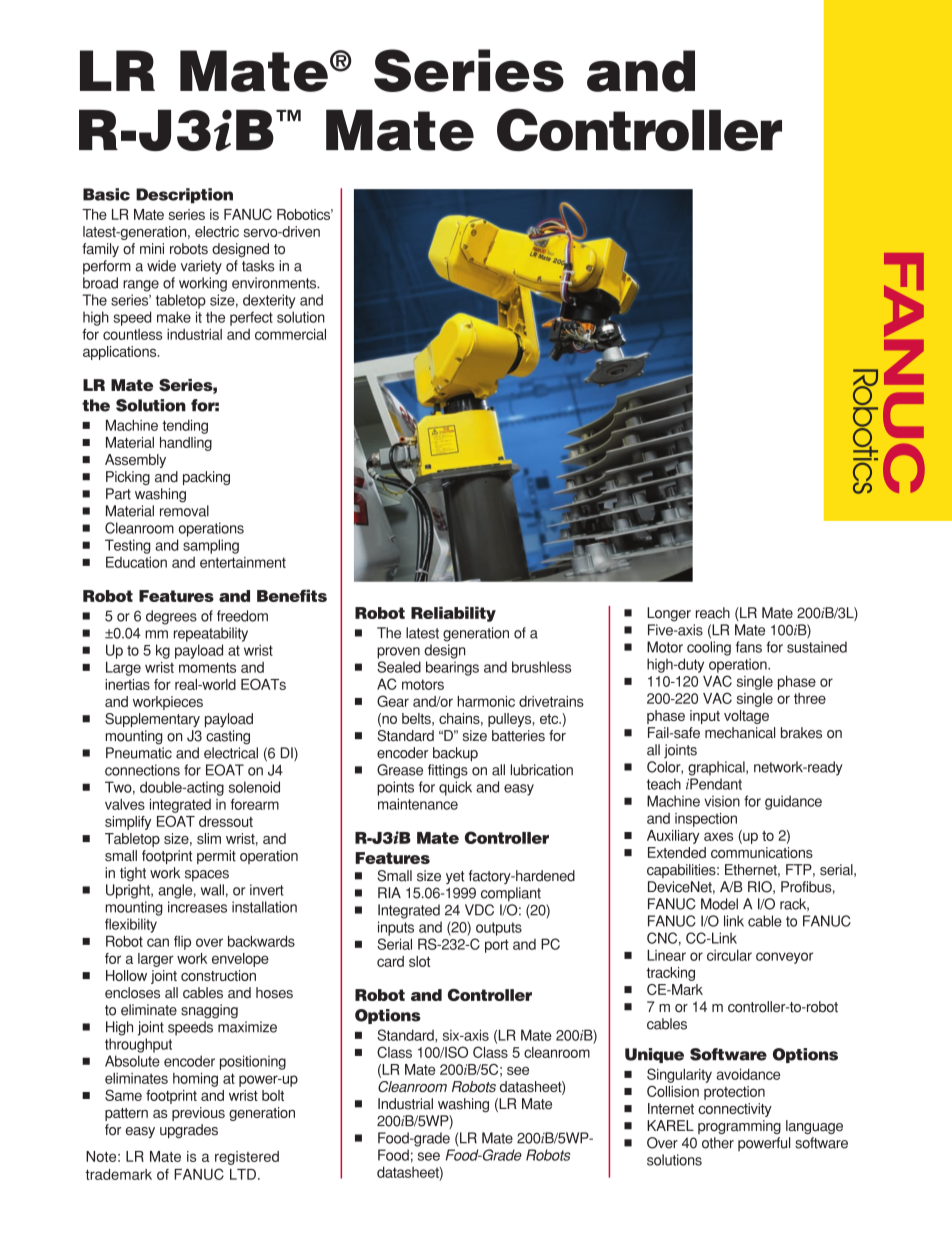 The image size is (952, 1233). I want to click on Description, so click(184, 196).
